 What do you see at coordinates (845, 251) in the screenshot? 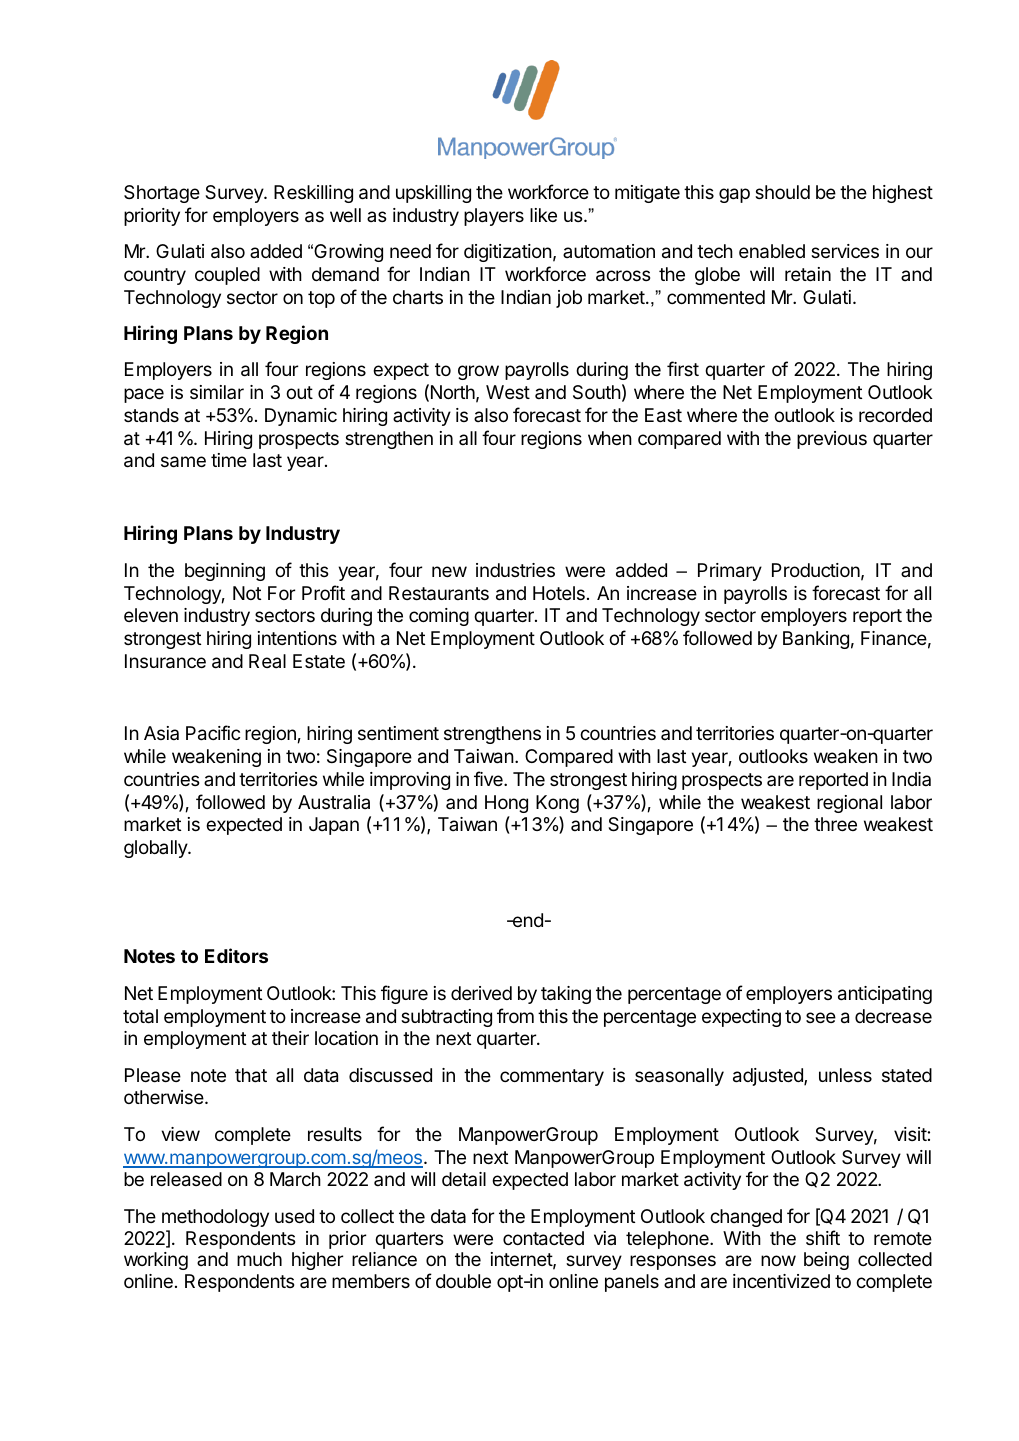
I see `services` at bounding box center [845, 251].
